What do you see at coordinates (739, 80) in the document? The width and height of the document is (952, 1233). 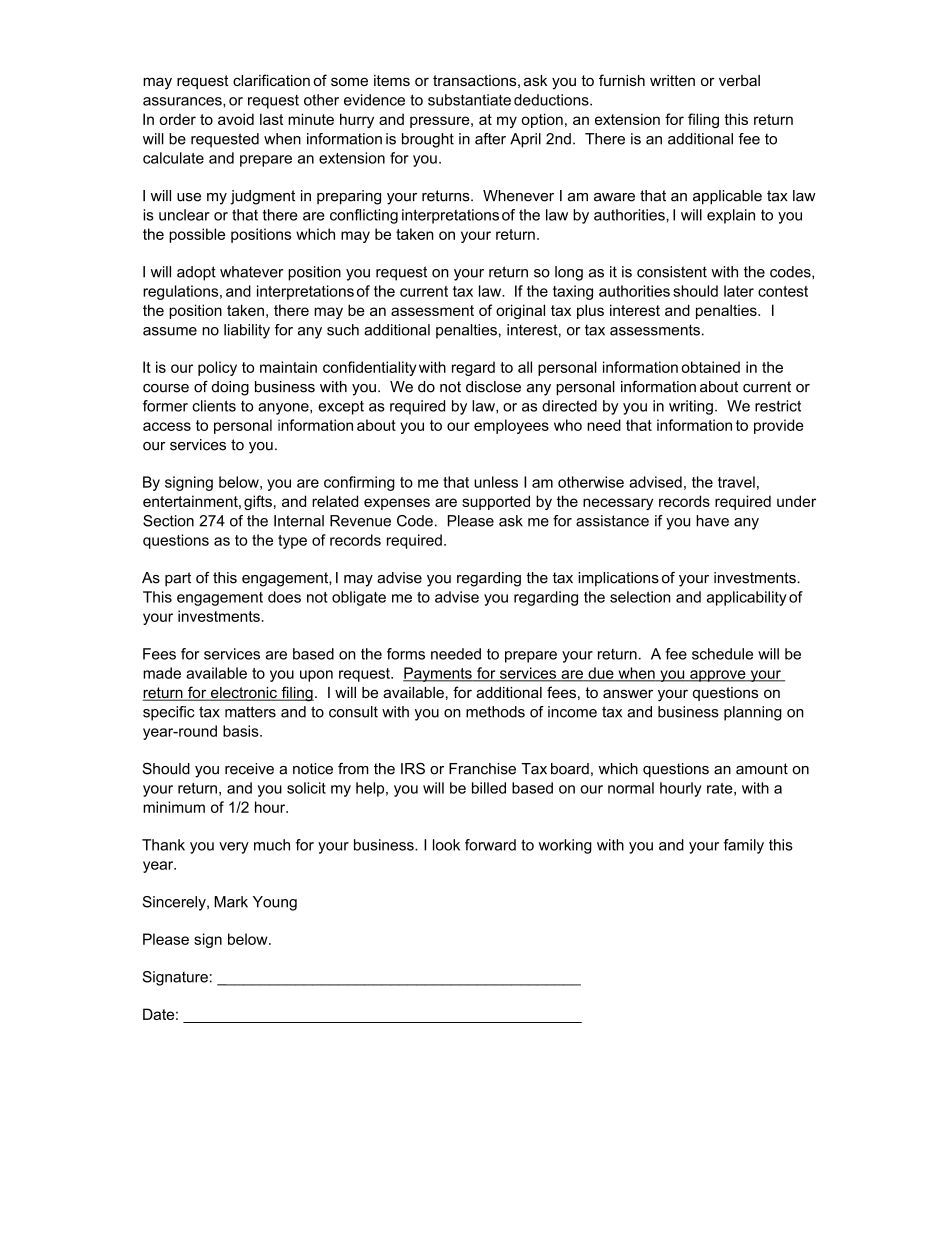 I see `verbal` at bounding box center [739, 80].
